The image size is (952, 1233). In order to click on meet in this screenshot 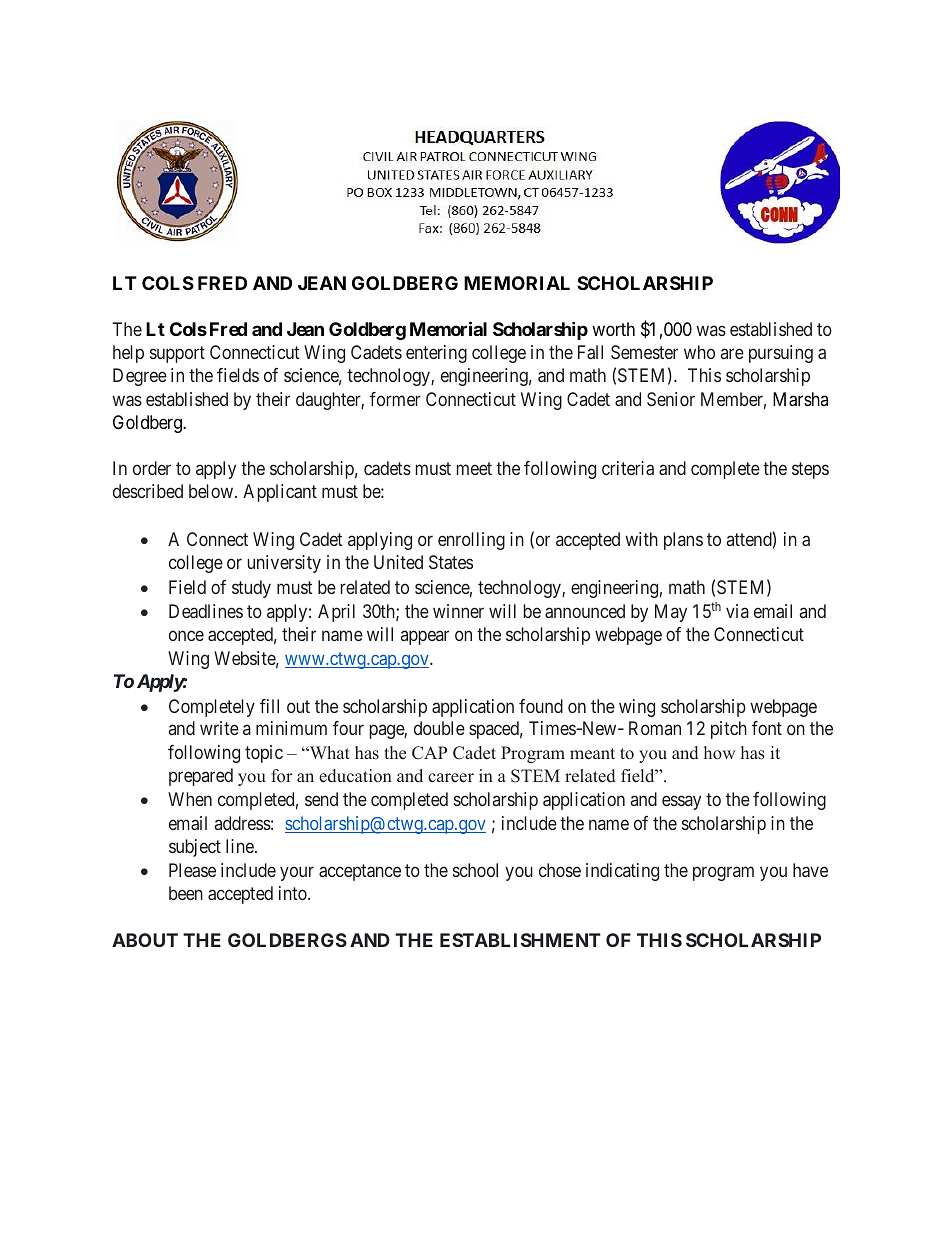, I will do `click(474, 468)`.
